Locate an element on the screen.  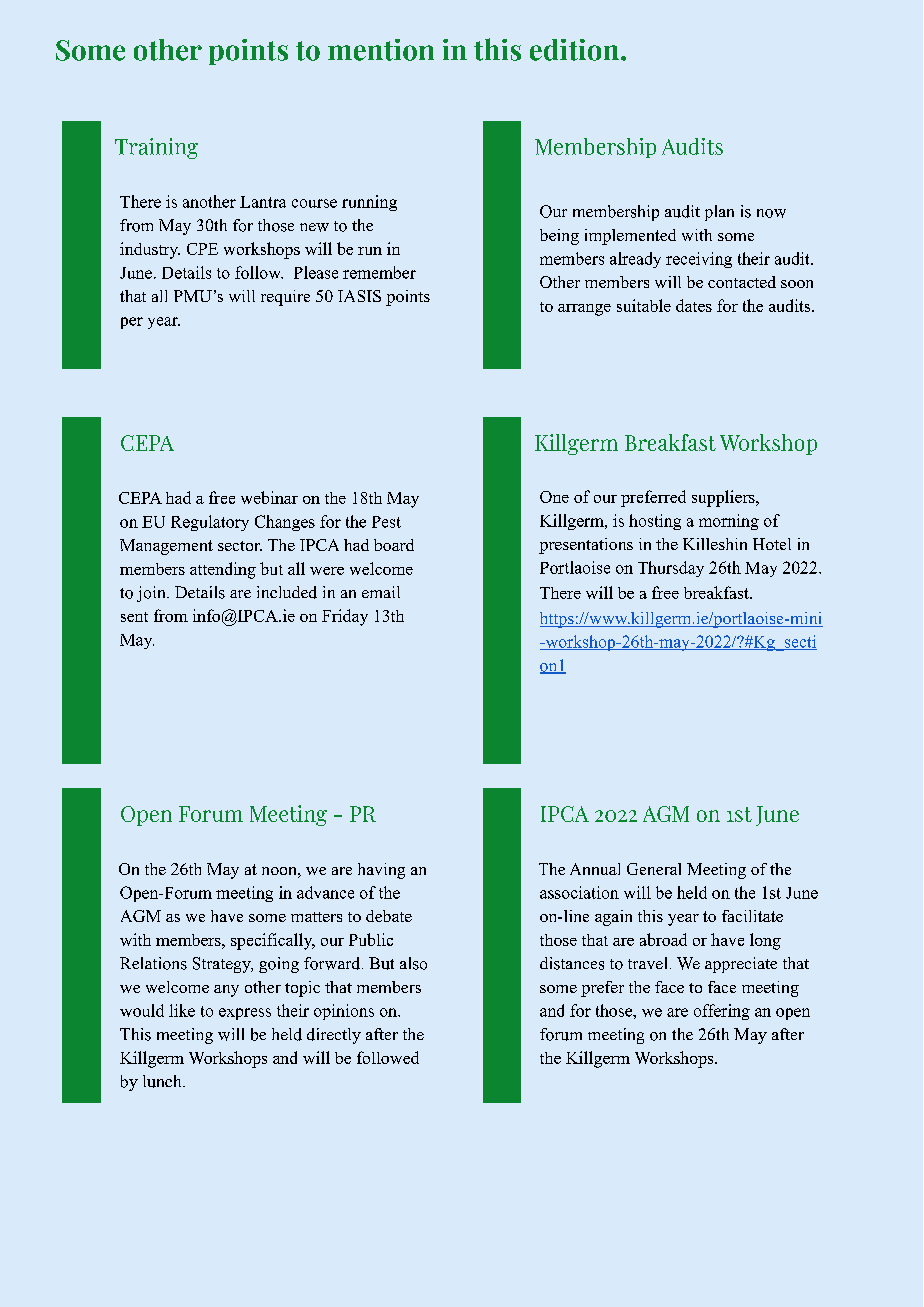
having is located at coordinates (381, 871).
